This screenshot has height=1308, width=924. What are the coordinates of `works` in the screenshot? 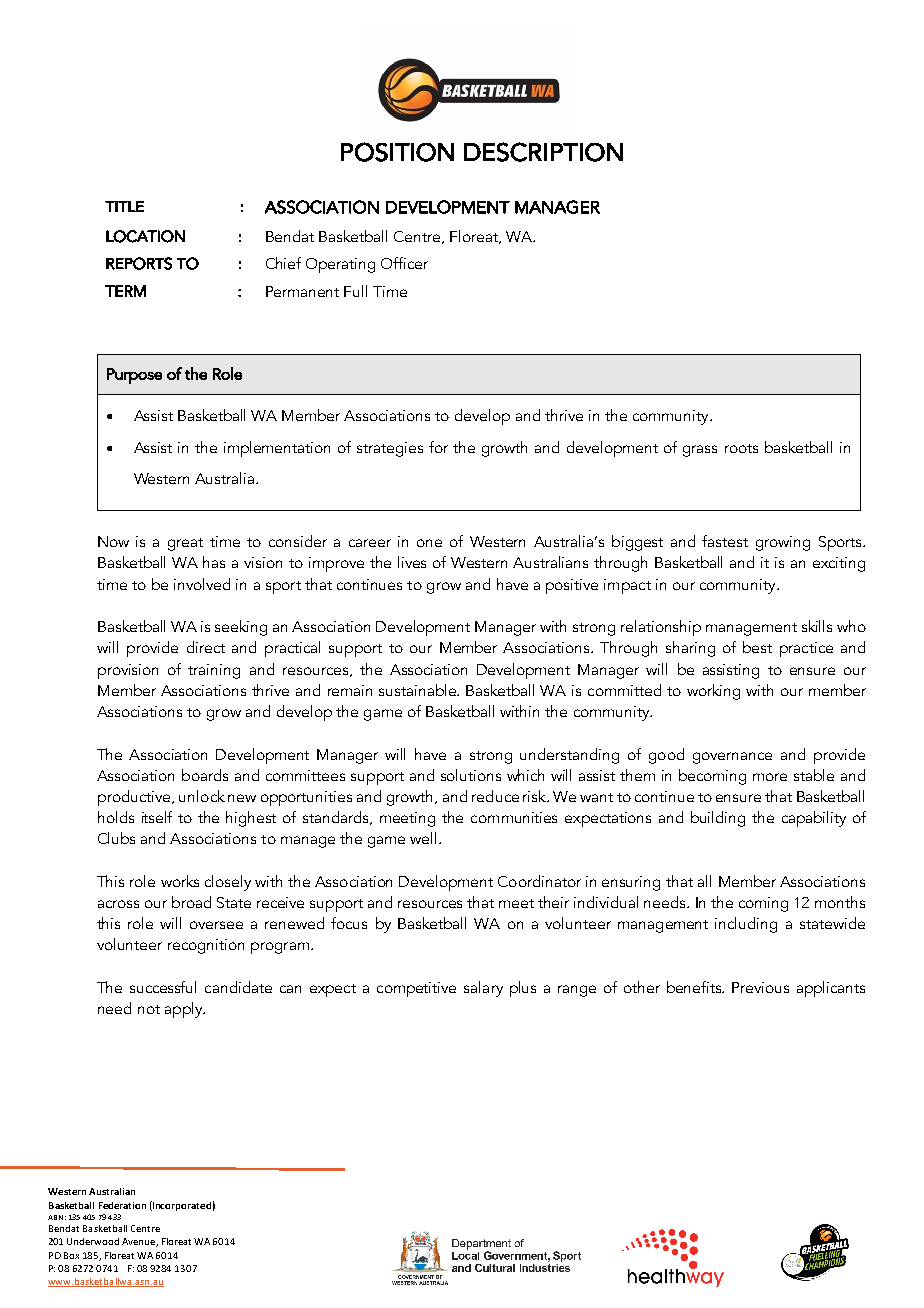 It's located at (180, 881).
